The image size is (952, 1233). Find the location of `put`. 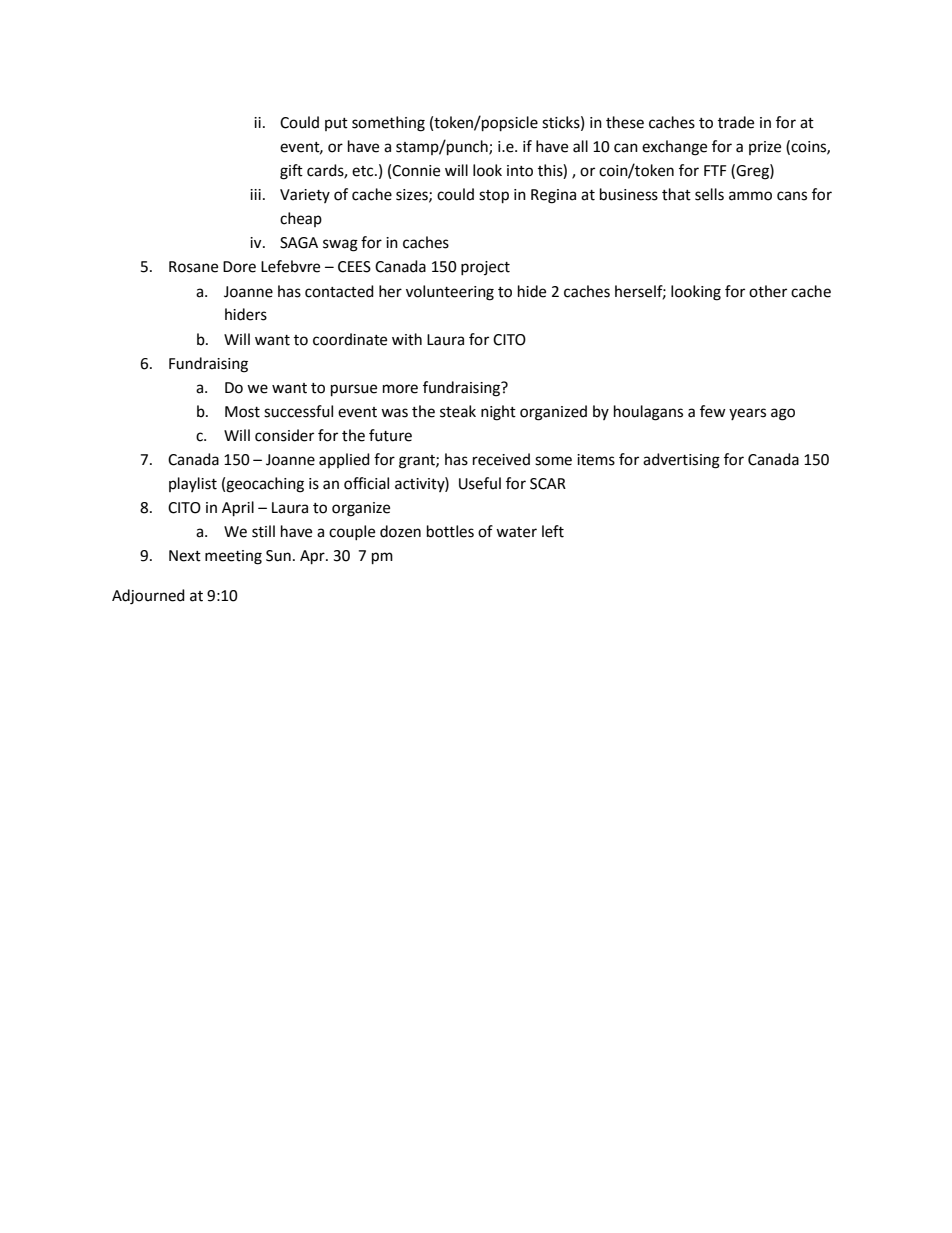

put is located at coordinates (336, 124).
